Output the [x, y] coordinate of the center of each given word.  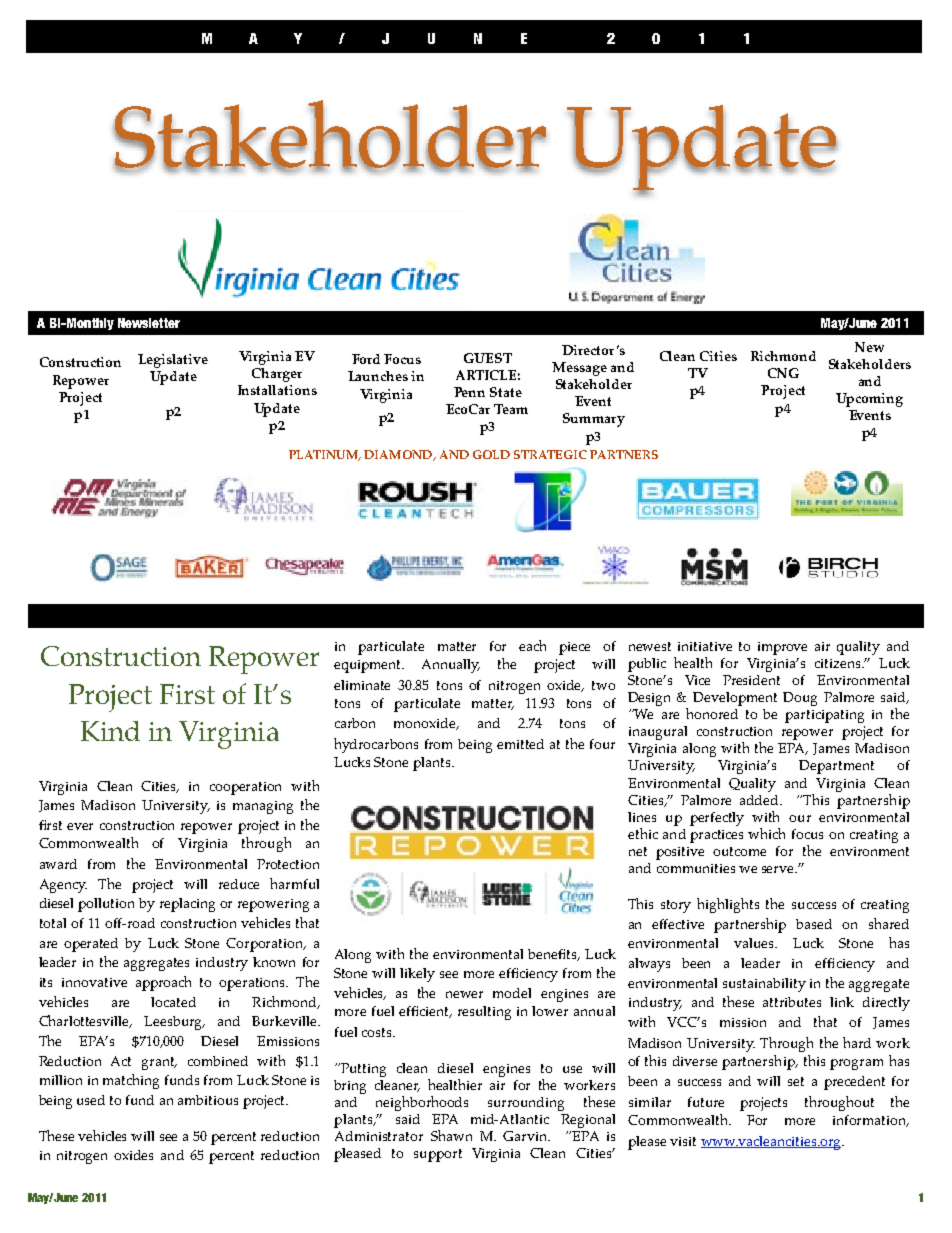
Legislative [173, 361]
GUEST [488, 358]
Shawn [451, 1135]
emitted [520, 744]
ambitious [208, 1100]
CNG [783, 373]
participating [824, 716]
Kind [110, 731]
